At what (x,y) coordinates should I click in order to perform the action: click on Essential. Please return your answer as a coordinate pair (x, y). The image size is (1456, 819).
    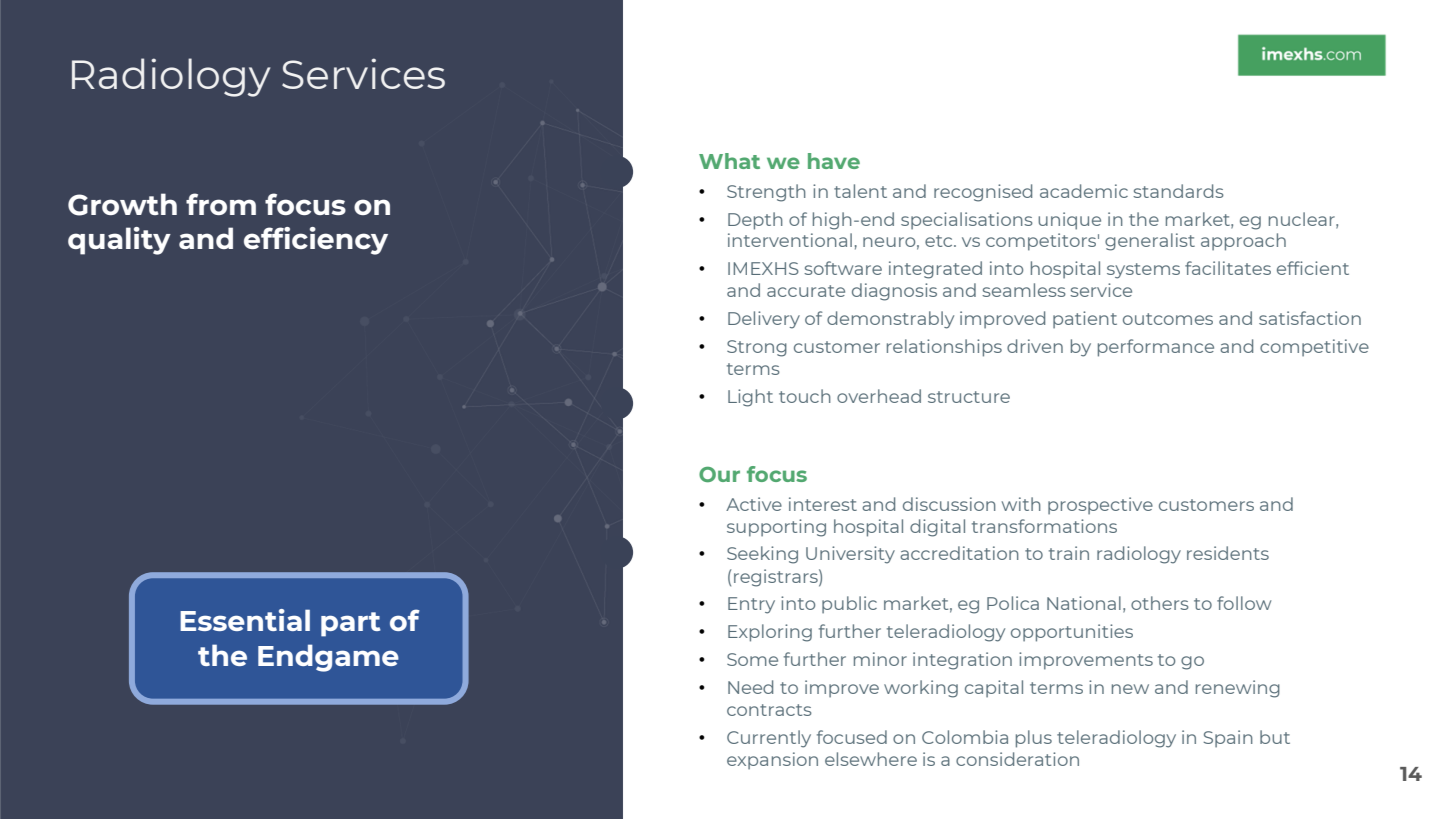
    Looking at the image, I should click on (245, 620).
